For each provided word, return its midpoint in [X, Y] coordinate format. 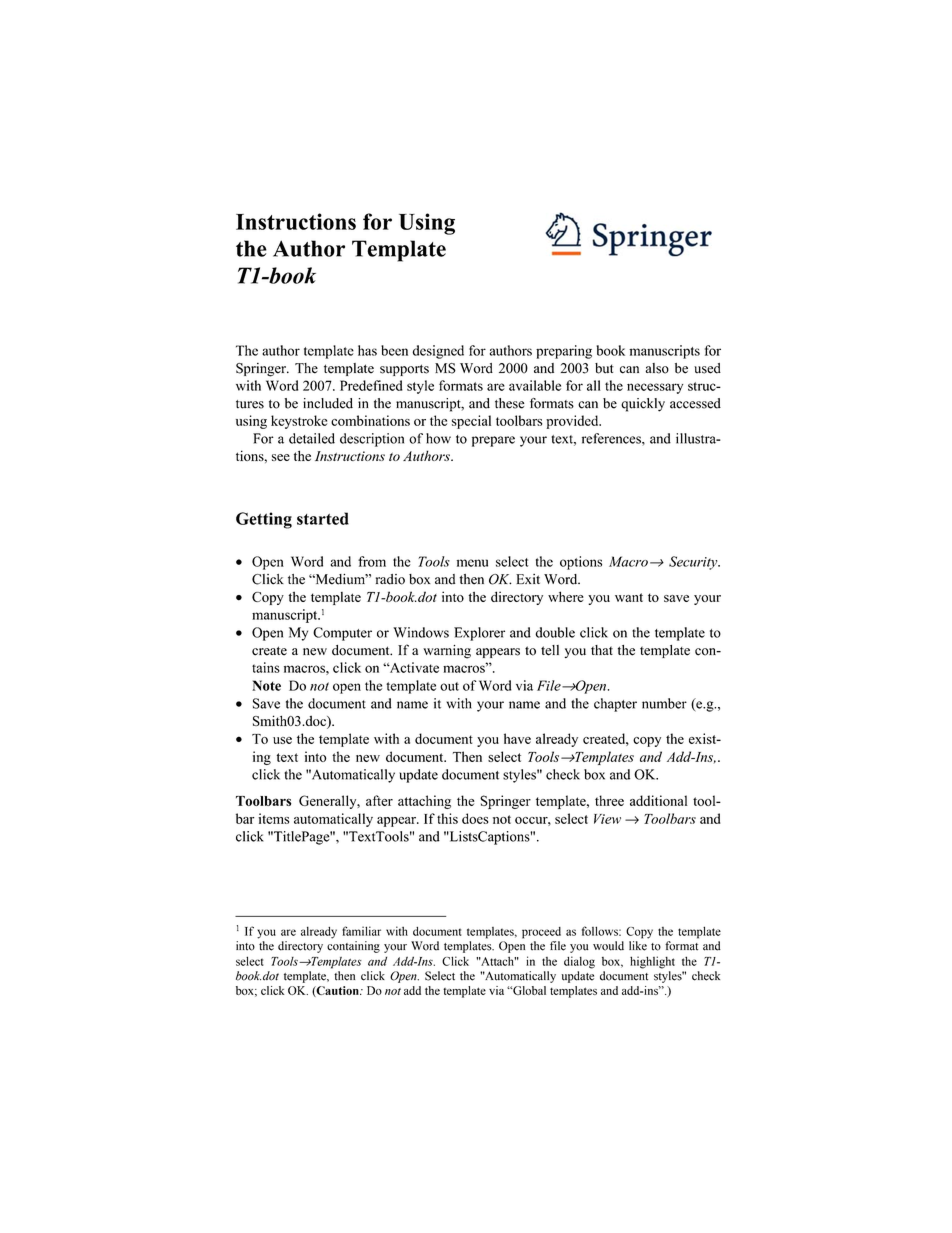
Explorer [479, 634]
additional [659, 800]
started [323, 518]
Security [694, 563]
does [475, 818]
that [602, 650]
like [638, 946]
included [328, 403]
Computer [342, 634]
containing [353, 947]
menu [472, 563]
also [657, 368]
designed [438, 352]
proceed [541, 933]
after [379, 800]
